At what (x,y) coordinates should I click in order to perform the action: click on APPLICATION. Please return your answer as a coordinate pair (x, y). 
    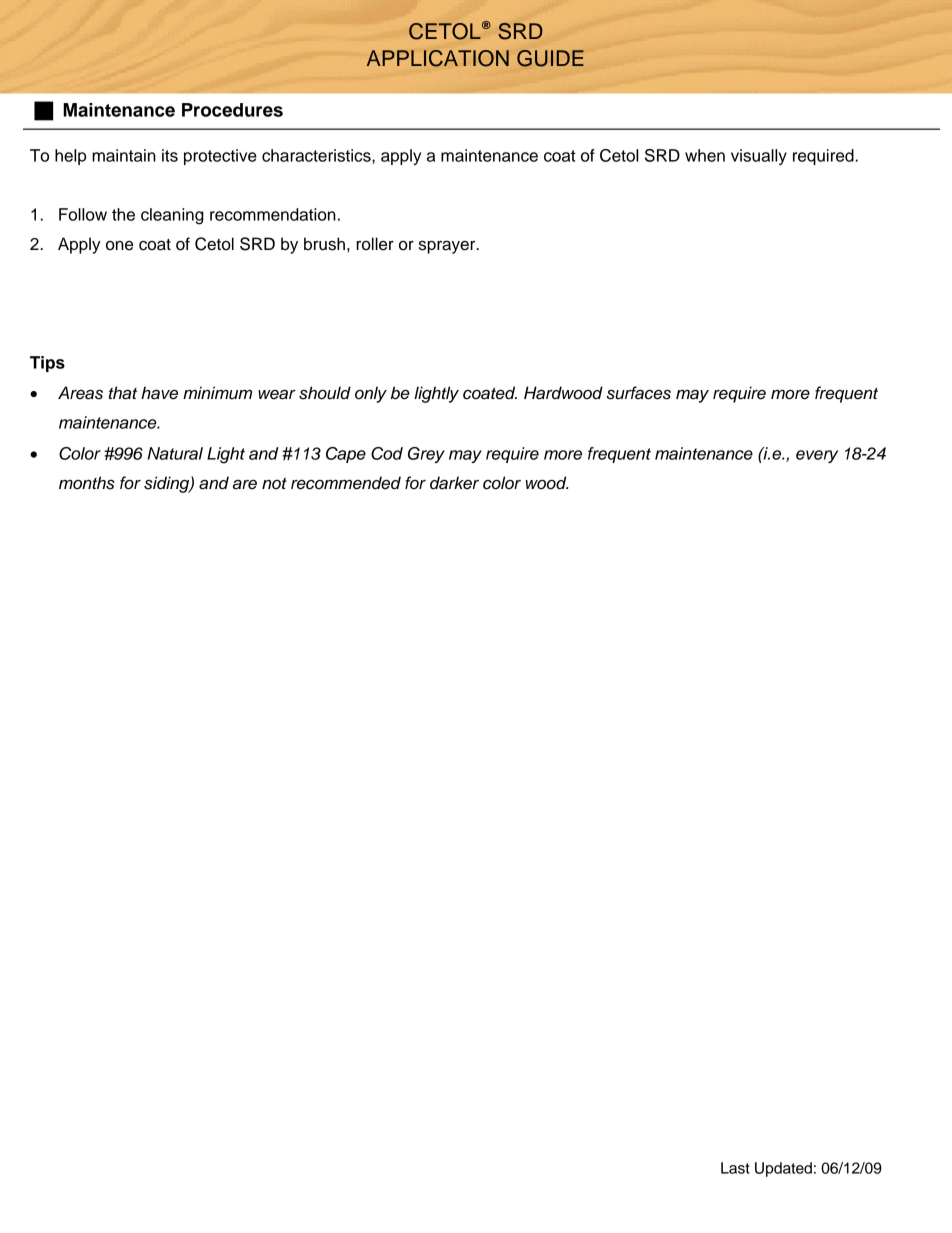
    Looking at the image, I should click on (438, 58).
